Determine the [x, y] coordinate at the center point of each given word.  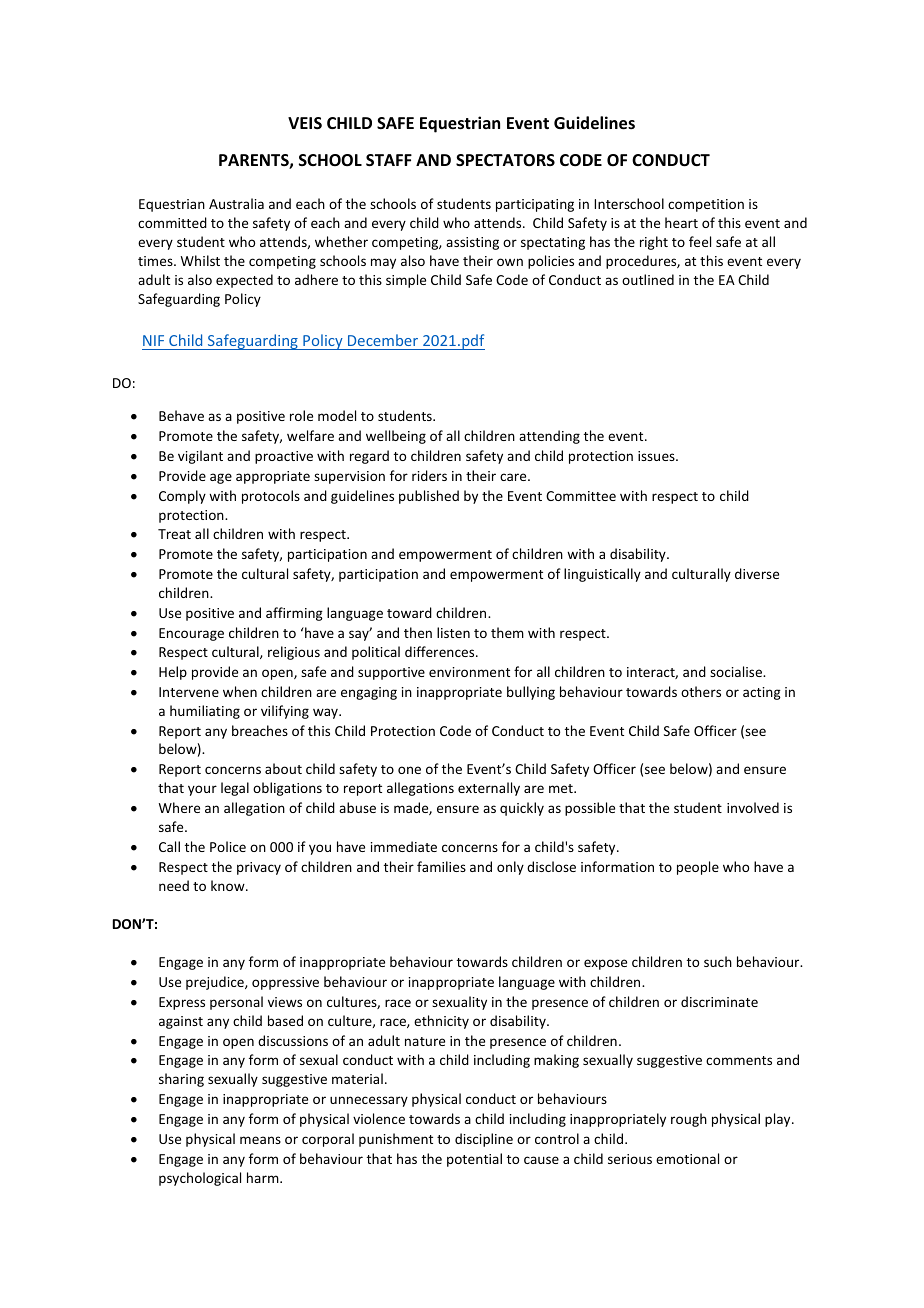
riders [429, 475]
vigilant [200, 457]
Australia [236, 203]
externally [489, 789]
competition [706, 205]
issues [657, 456]
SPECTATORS [505, 160]
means [260, 1140]
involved [753, 807]
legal [235, 789]
